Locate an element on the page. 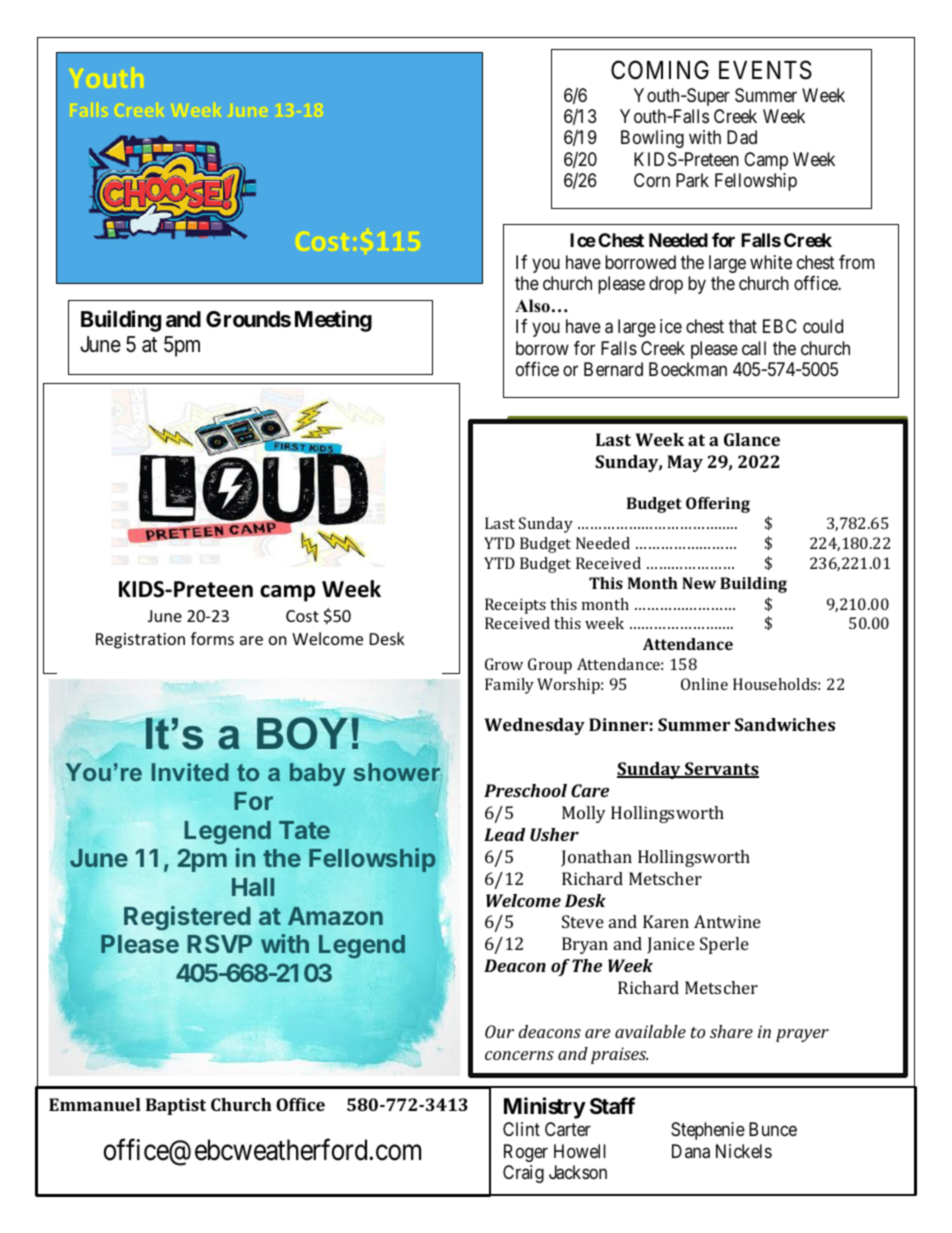 The width and height of the page is (952, 1233). forms is located at coordinates (212, 638).
